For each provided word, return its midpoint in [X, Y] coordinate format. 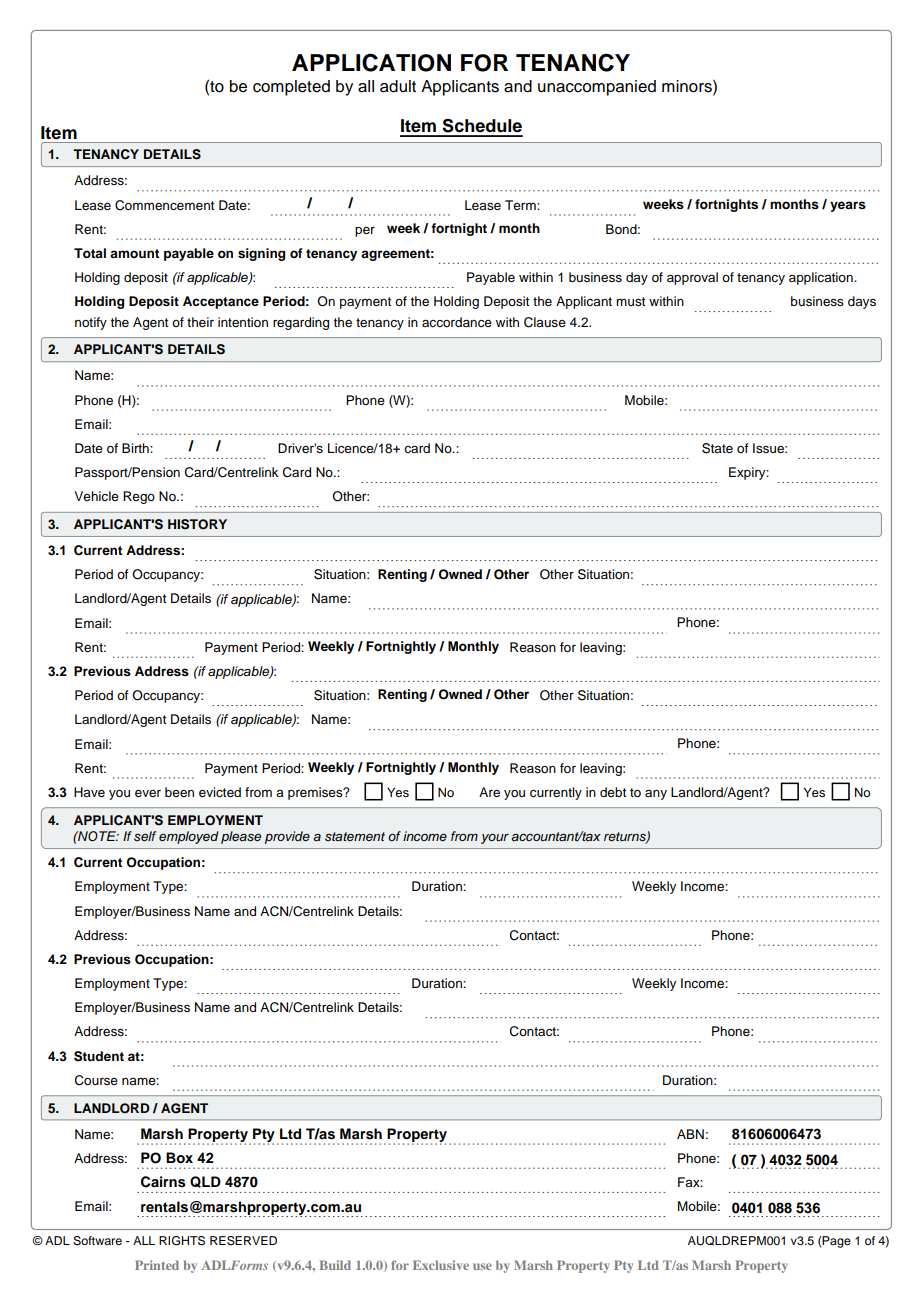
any [656, 794]
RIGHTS [182, 1241]
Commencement [164, 205]
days [862, 302]
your [495, 839]
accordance [457, 322]
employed [189, 837]
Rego [139, 497]
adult [398, 86]
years [848, 206]
